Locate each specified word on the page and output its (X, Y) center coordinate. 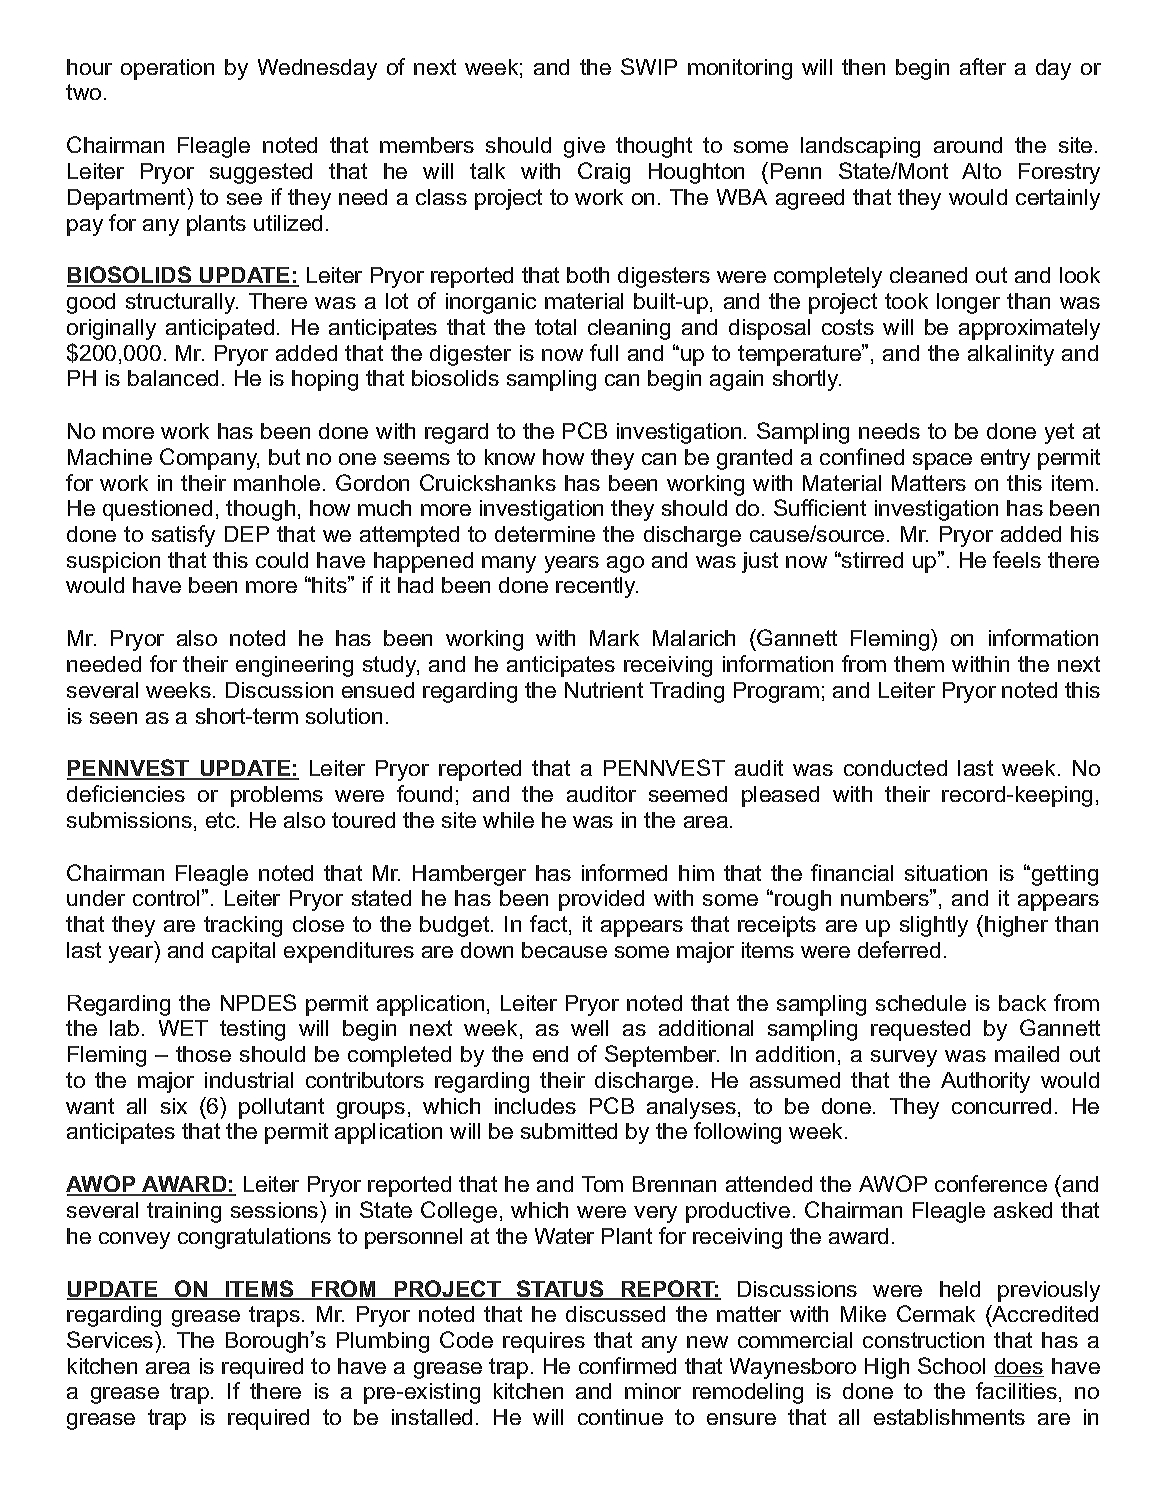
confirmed (627, 1365)
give (584, 147)
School (951, 1365)
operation (167, 69)
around (968, 145)
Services (111, 1339)
